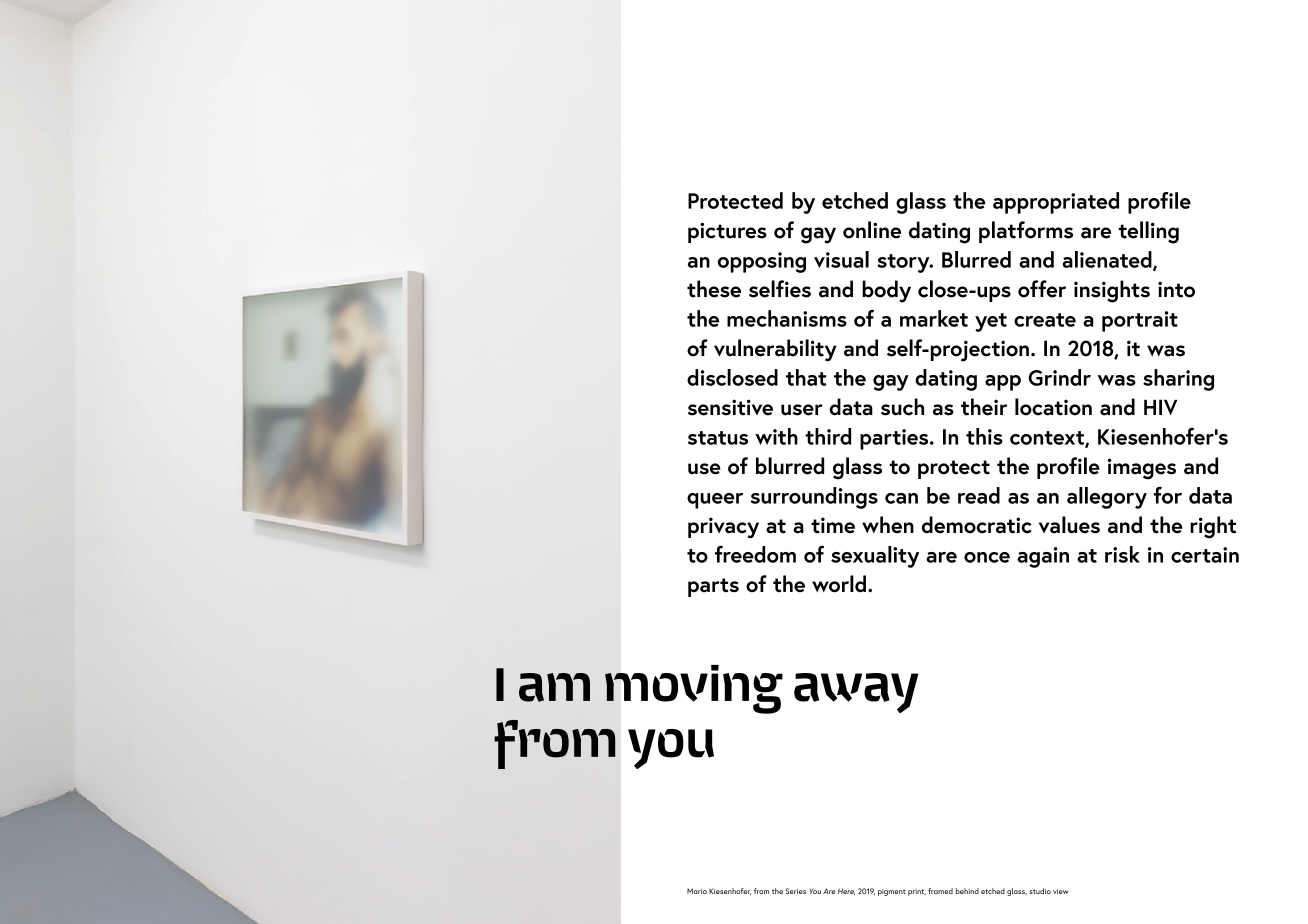 This screenshot has width=1308, height=924. What do you see at coordinates (1122, 554) in the screenshot?
I see `risk` at bounding box center [1122, 554].
